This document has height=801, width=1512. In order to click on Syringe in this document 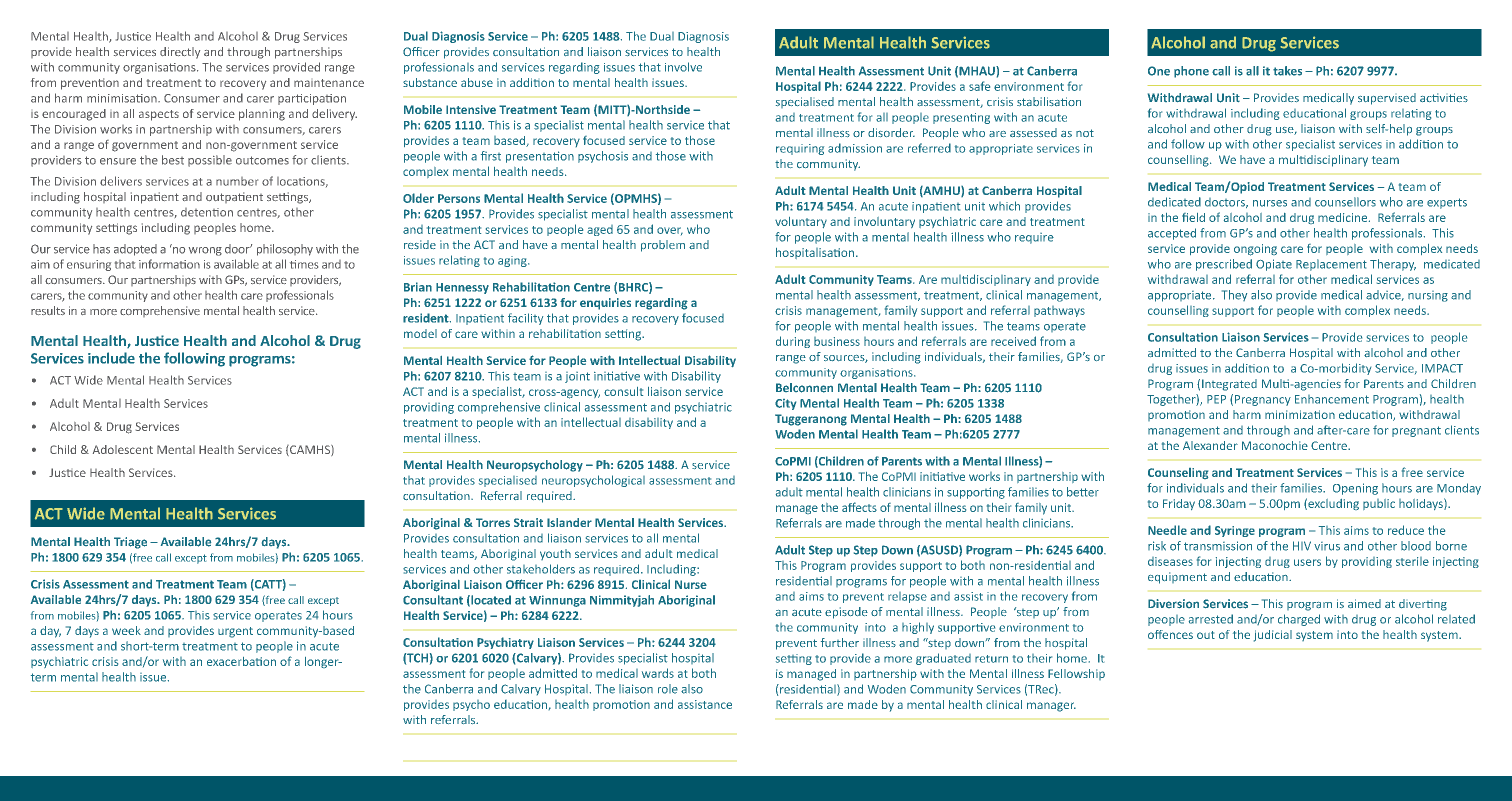, I will do `click(1235, 531)`.
